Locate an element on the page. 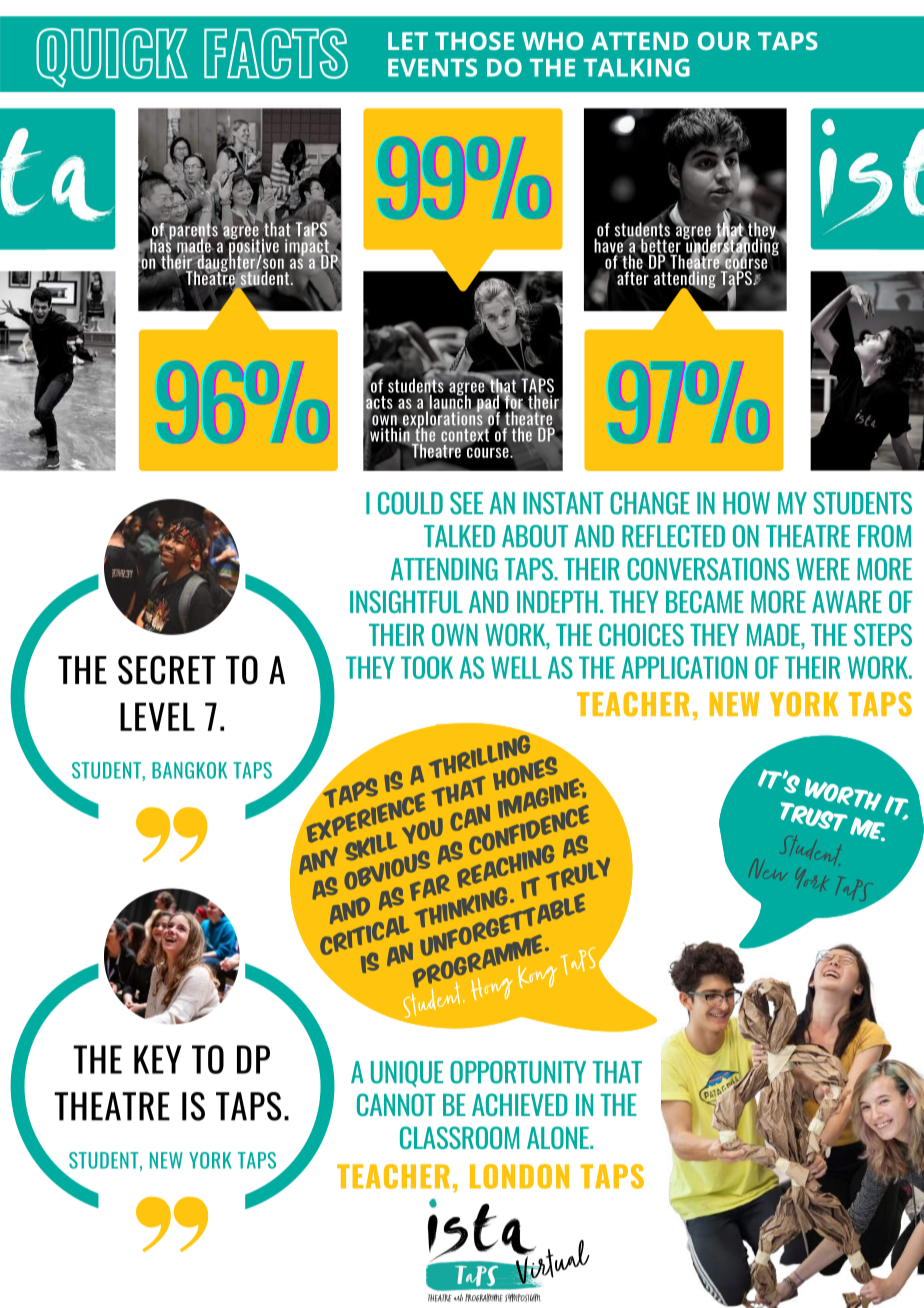  TALKING is located at coordinates (637, 67).
